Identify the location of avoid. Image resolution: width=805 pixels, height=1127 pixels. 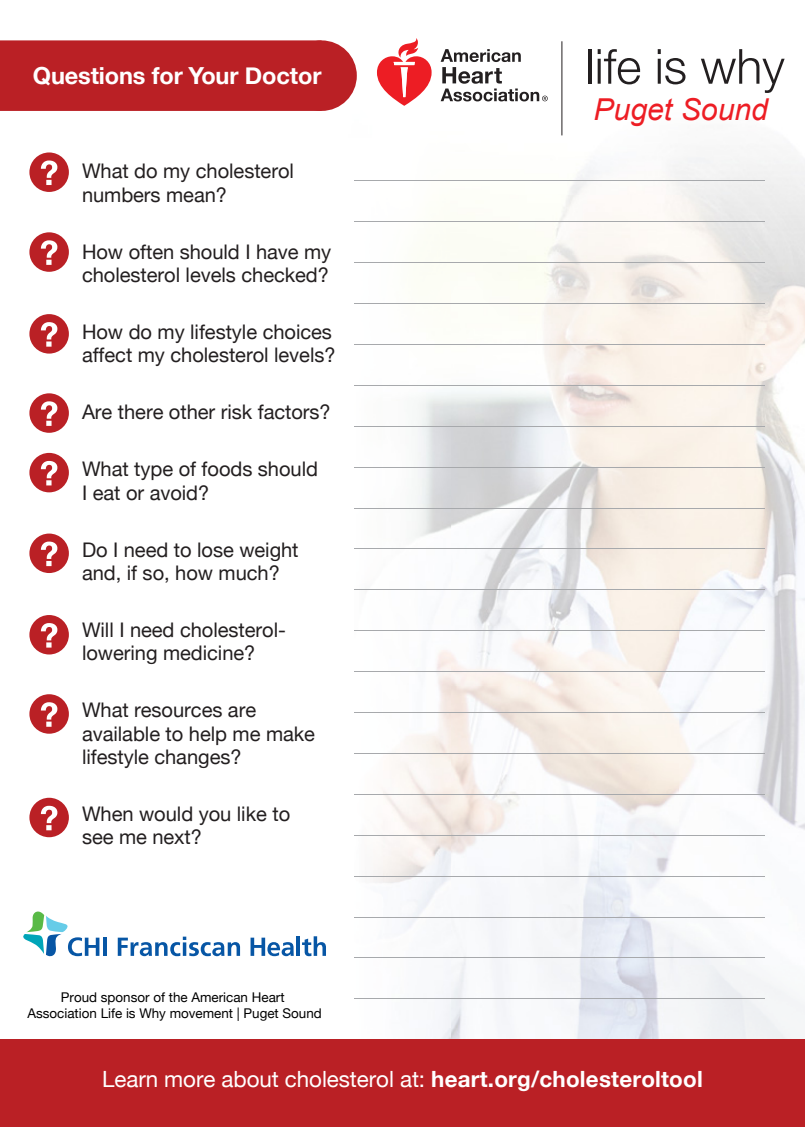
(173, 493).
